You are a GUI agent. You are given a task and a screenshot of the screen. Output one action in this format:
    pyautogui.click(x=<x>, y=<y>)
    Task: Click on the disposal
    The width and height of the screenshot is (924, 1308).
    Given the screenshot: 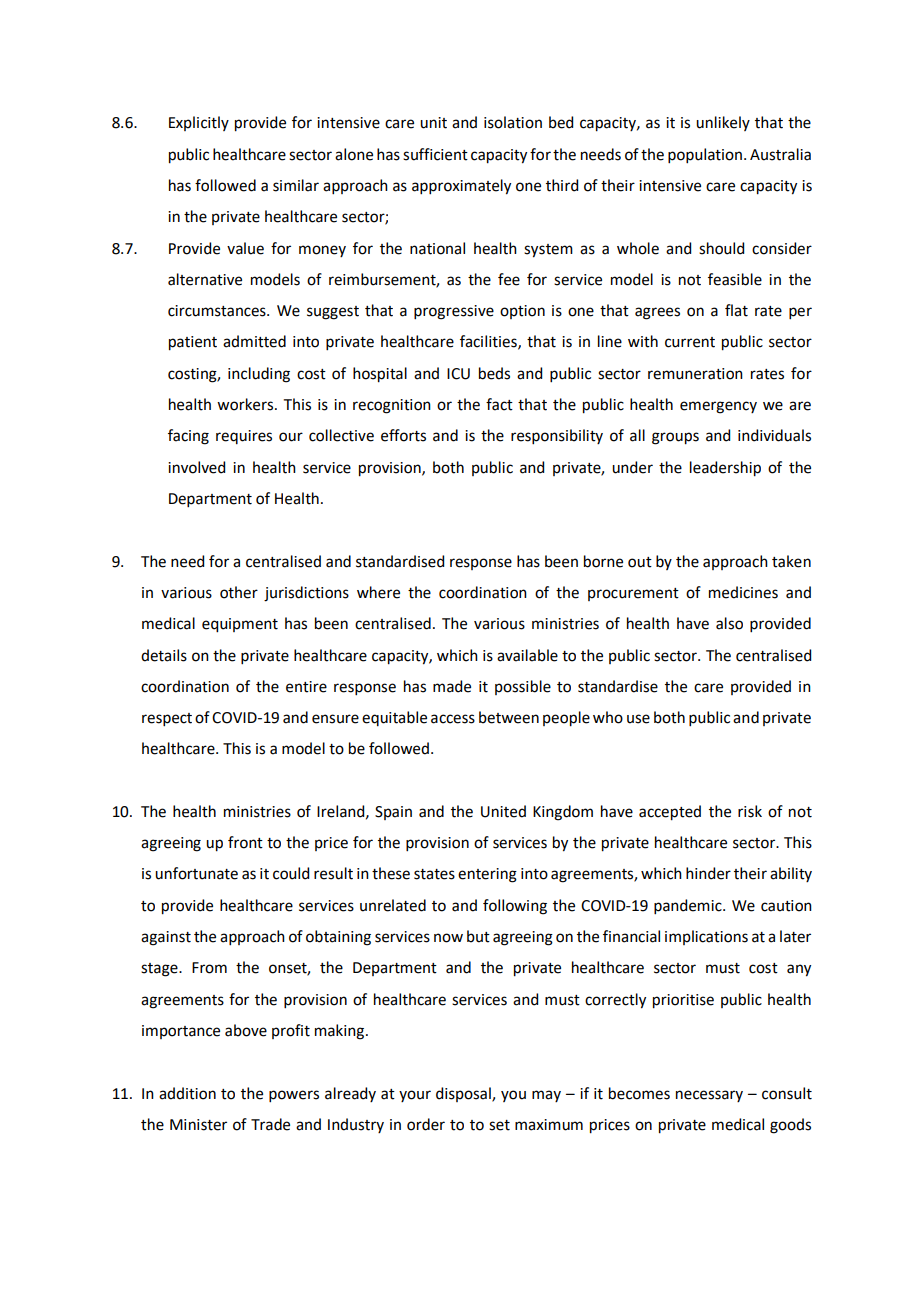 What is the action you would take?
    pyautogui.click(x=464, y=1094)
